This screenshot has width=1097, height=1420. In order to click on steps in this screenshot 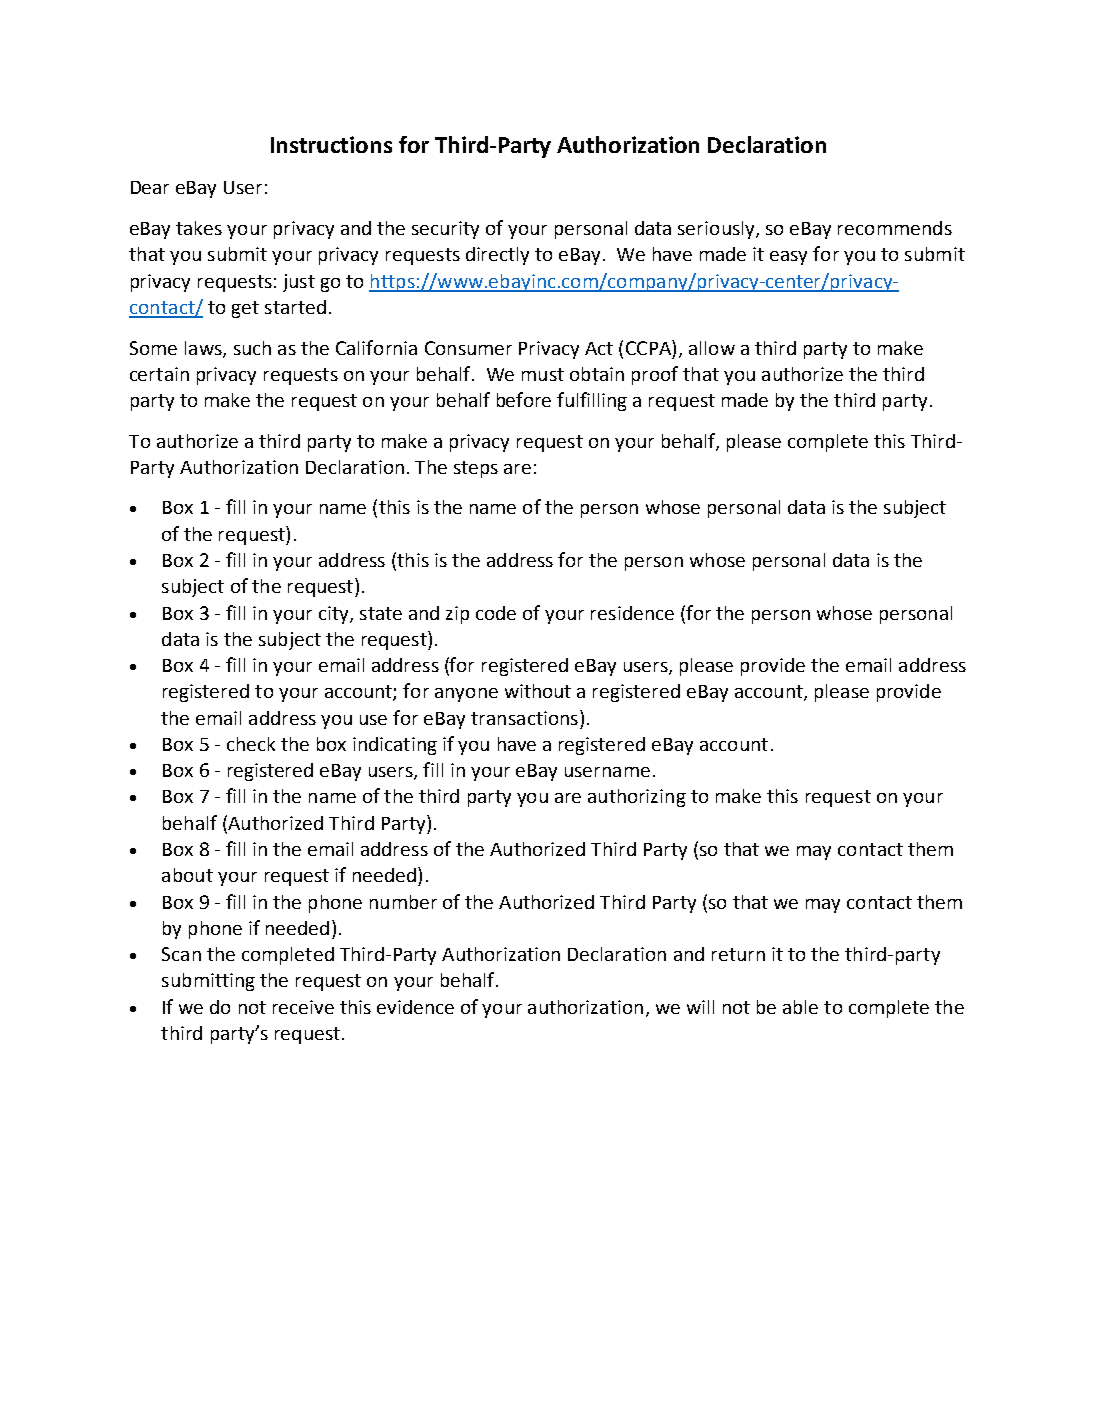, I will do `click(476, 469)`.
